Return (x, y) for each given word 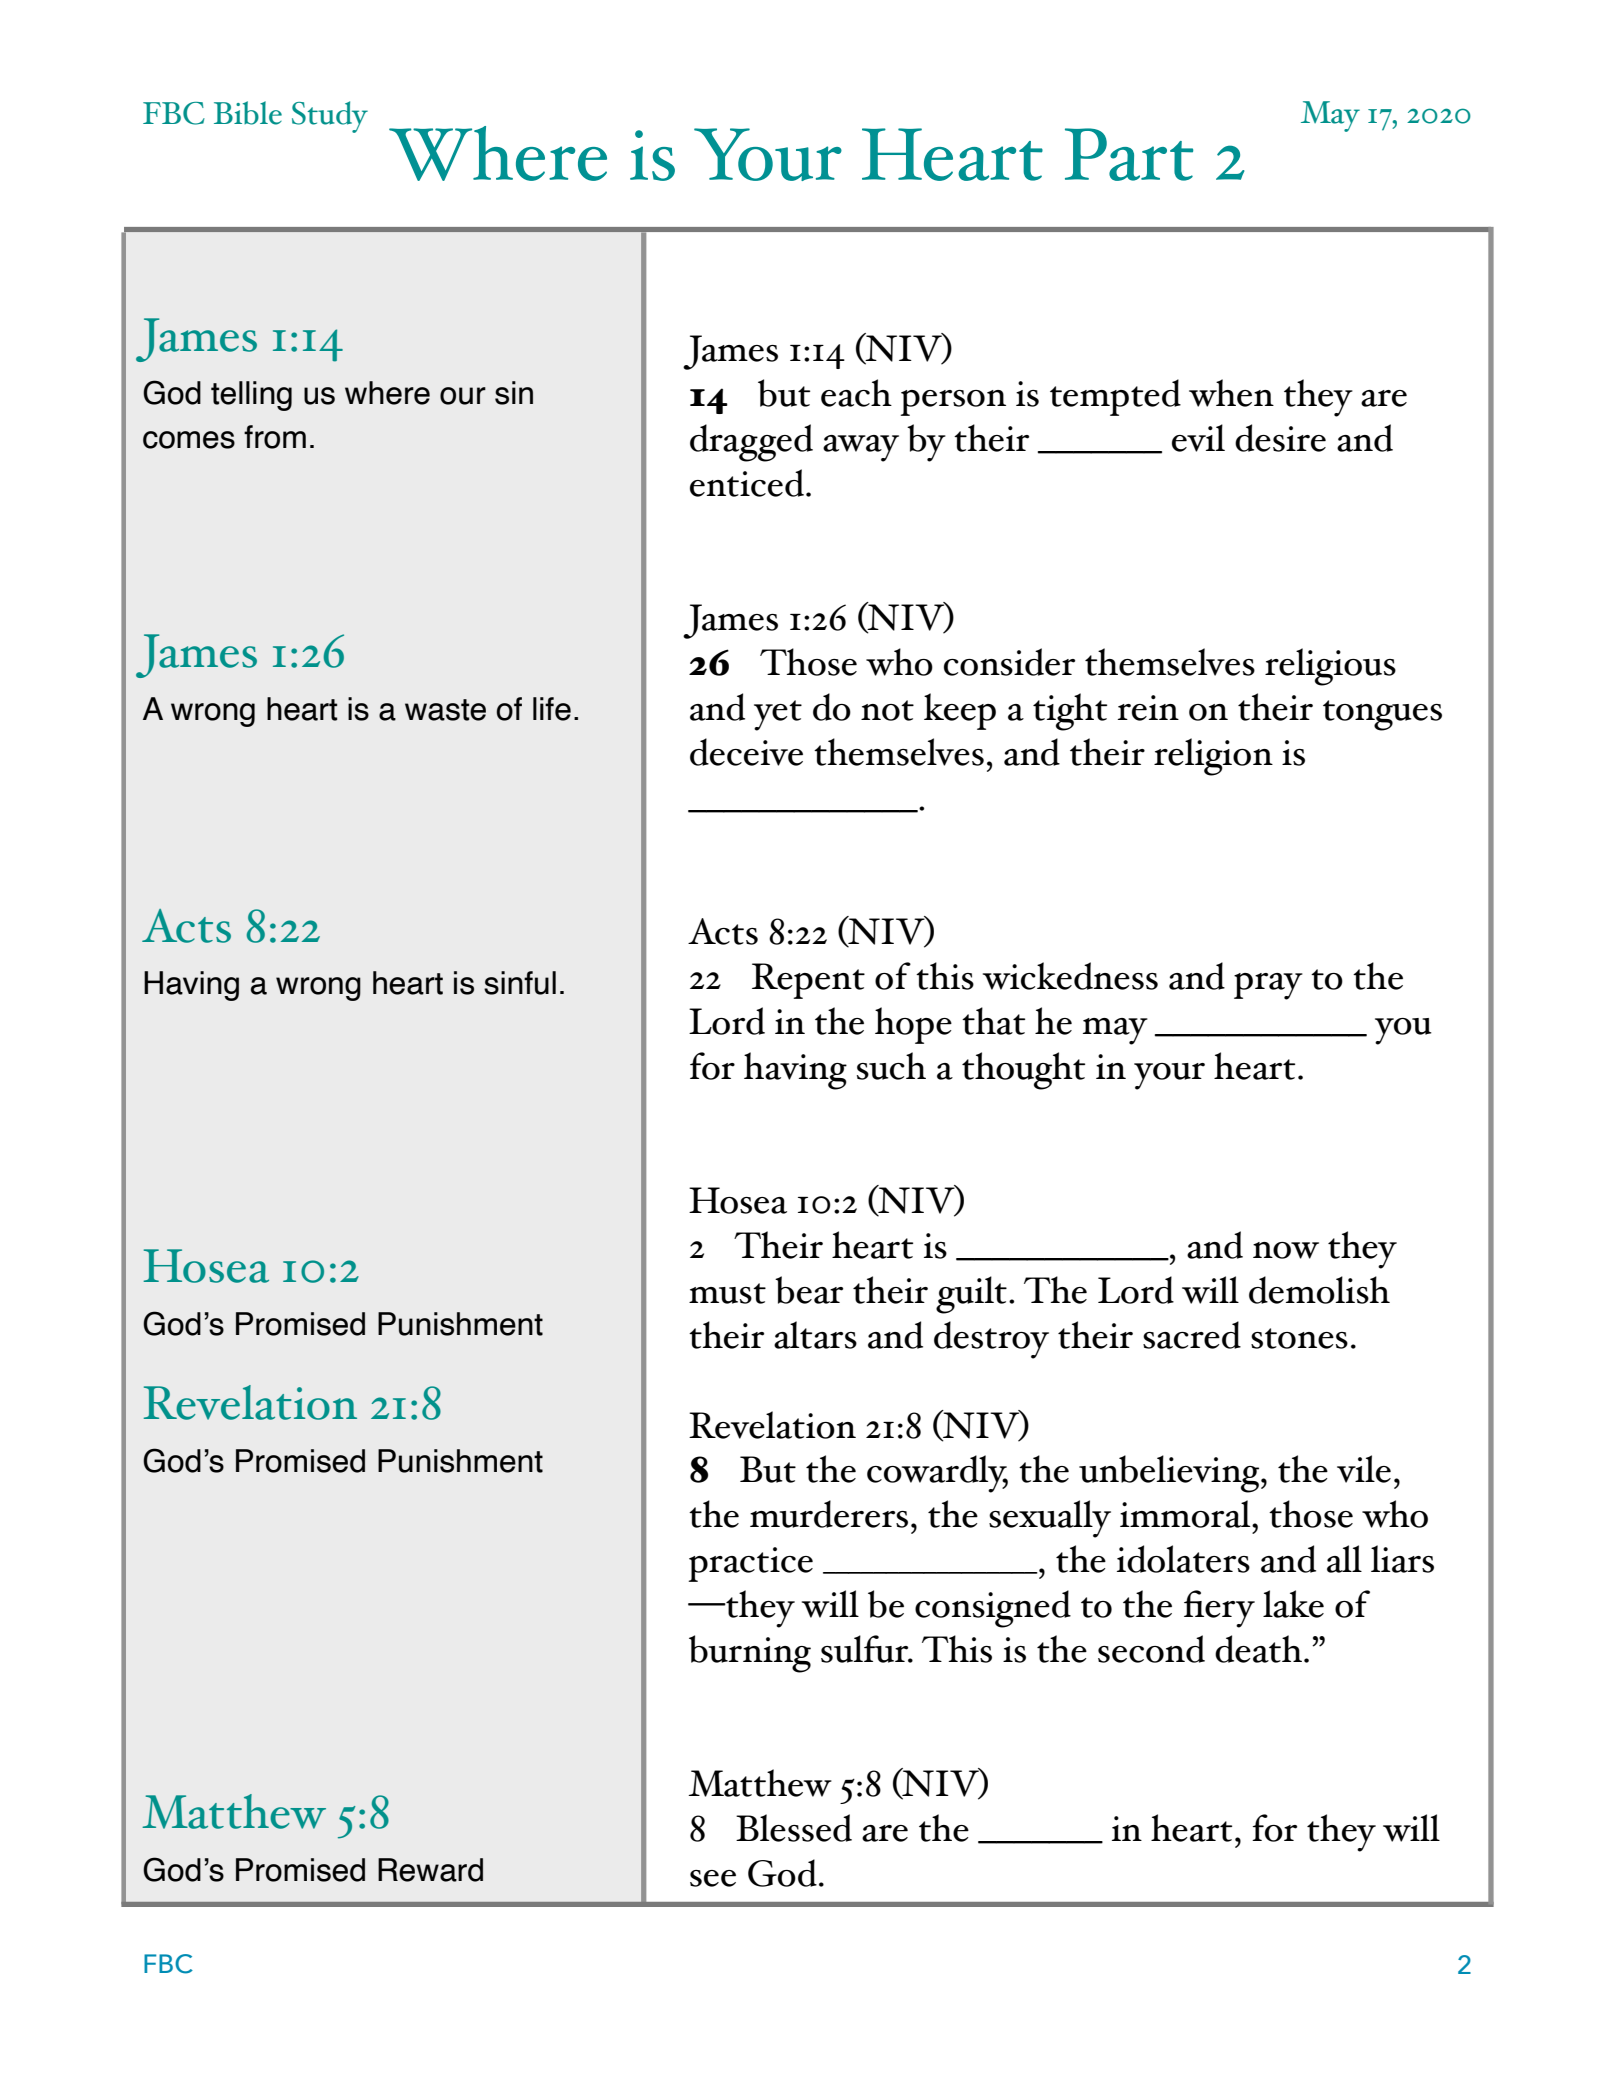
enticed (748, 483)
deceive (746, 752)
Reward (430, 1870)
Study (330, 117)
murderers (829, 1514)
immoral (1186, 1514)
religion (1213, 757)
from (275, 437)
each (856, 393)
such (891, 1066)
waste (445, 710)
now (1286, 1250)
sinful (520, 983)
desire (1280, 438)
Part (1129, 154)
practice (750, 1564)
